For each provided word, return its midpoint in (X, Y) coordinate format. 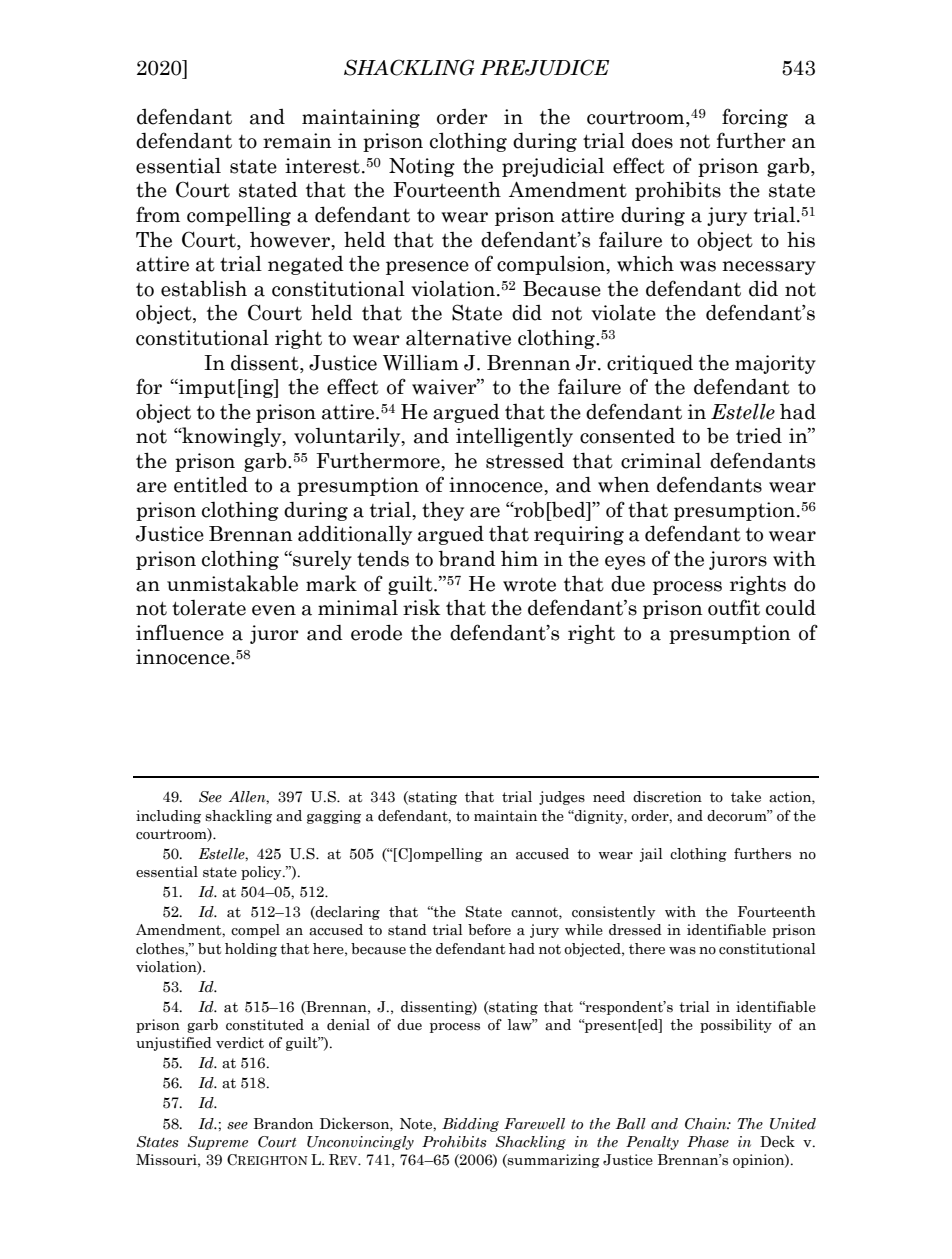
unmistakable (232, 583)
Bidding (470, 1125)
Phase (708, 1142)
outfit (734, 607)
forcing (755, 118)
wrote (529, 585)
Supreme (217, 1143)
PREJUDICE (544, 67)
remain (297, 141)
